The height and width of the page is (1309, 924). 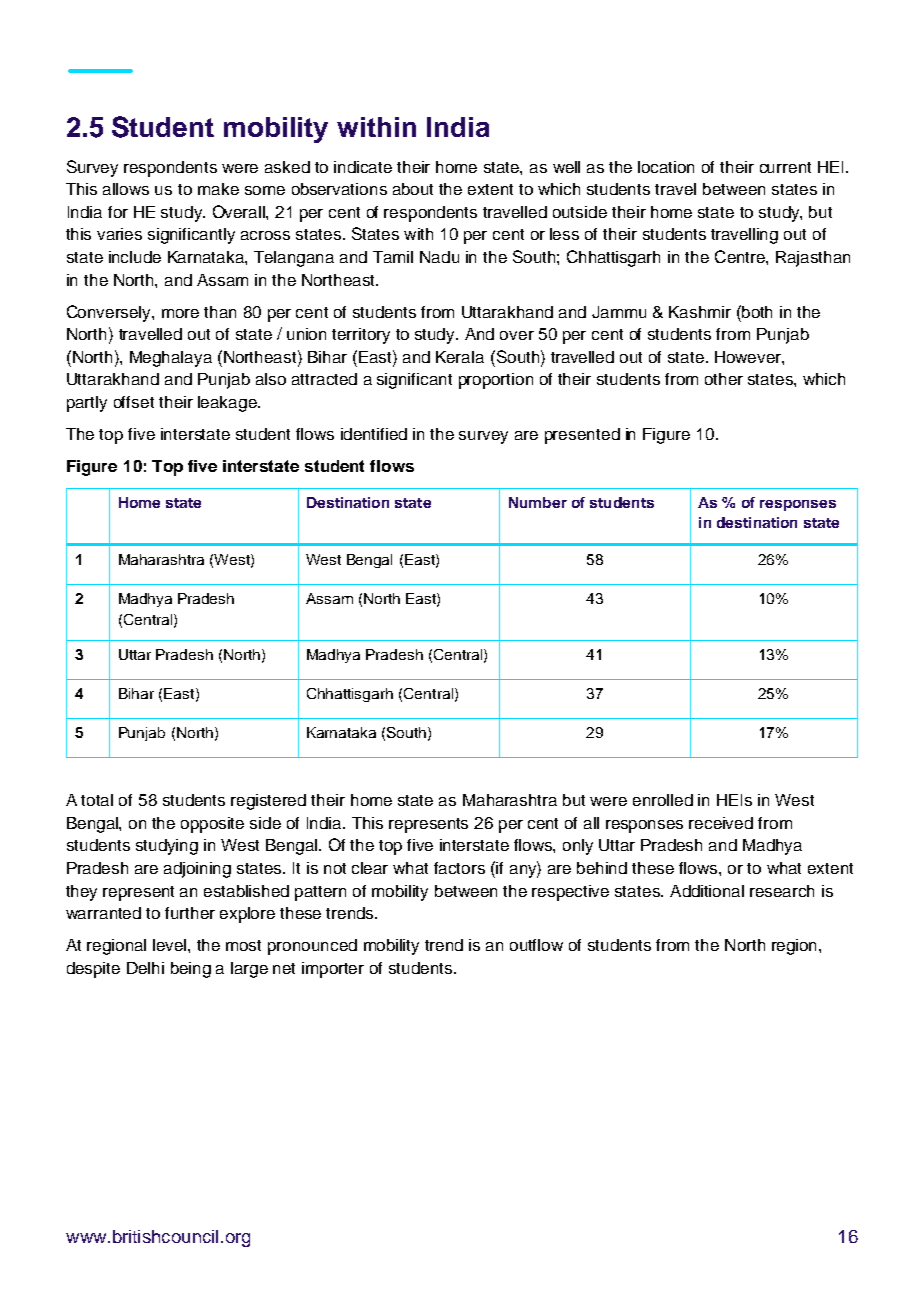 I want to click on allows, so click(x=126, y=189).
